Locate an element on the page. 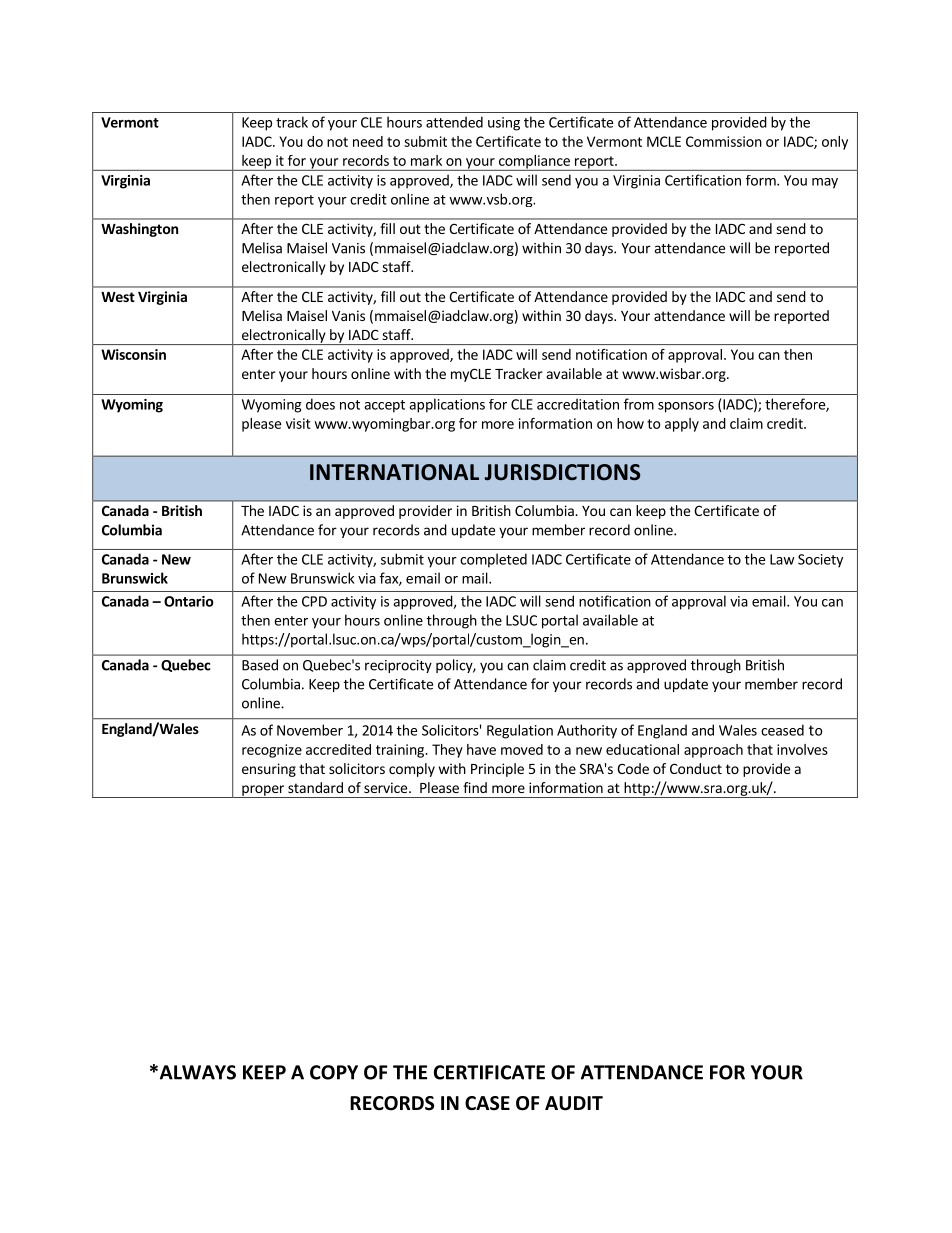 Image resolution: width=952 pixels, height=1233 pixels. attended is located at coordinates (454, 122).
